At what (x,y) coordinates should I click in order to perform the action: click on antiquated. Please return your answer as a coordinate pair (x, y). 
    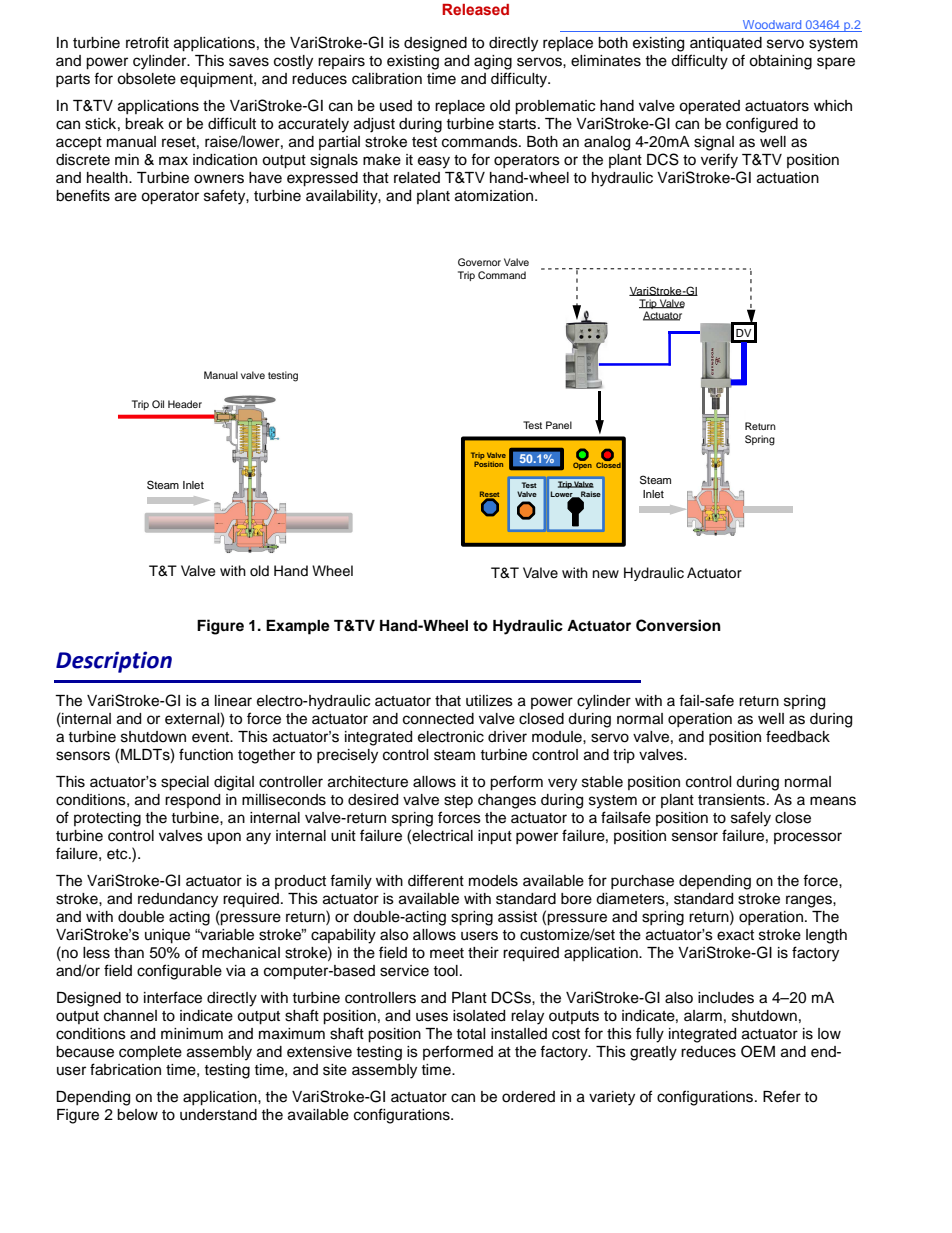
    Looking at the image, I should click on (726, 44).
